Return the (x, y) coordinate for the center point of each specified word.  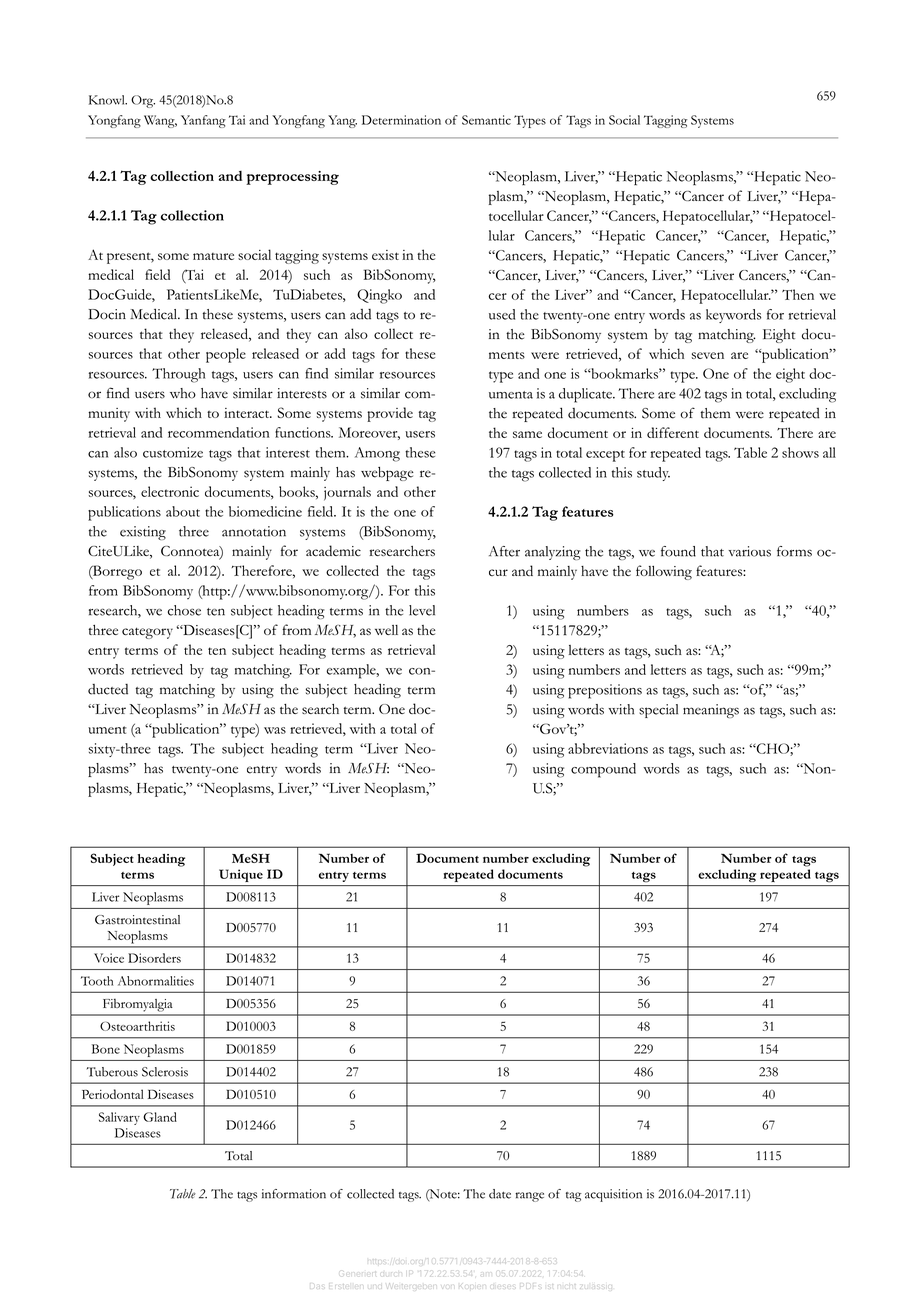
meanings (711, 711)
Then (798, 294)
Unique (241, 875)
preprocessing (292, 178)
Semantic (486, 120)
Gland (160, 1117)
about (183, 511)
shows (800, 452)
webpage (387, 474)
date (500, 1194)
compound (603, 770)
